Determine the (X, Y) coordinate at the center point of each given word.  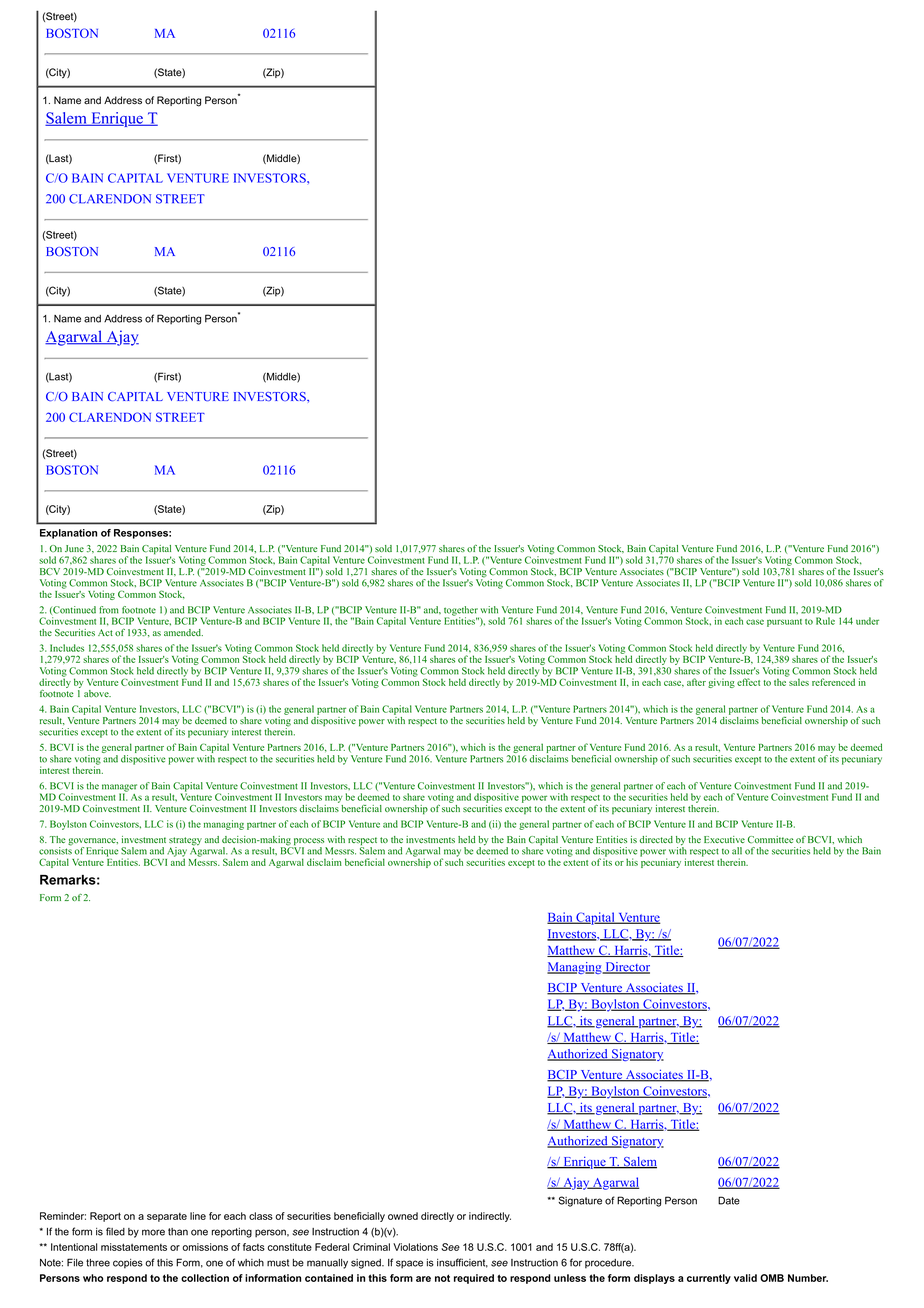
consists (55, 850)
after (696, 682)
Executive (724, 839)
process (309, 843)
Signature (580, 1201)
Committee (771, 839)
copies (128, 1264)
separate (167, 1217)
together (461, 612)
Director (626, 968)
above (97, 693)
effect (748, 682)
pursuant (784, 623)
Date (729, 1200)
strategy (185, 842)
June (74, 548)
